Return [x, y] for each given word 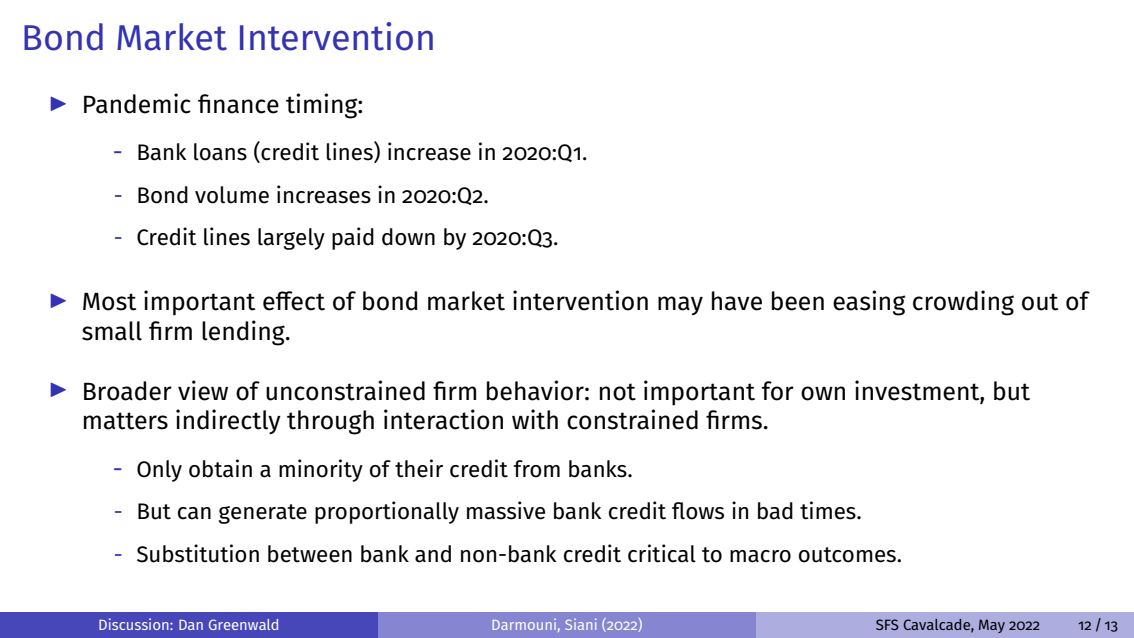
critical [662, 553]
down [408, 237]
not [618, 392]
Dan [191, 625]
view [203, 390]
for [777, 391]
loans [220, 152]
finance [238, 104]
